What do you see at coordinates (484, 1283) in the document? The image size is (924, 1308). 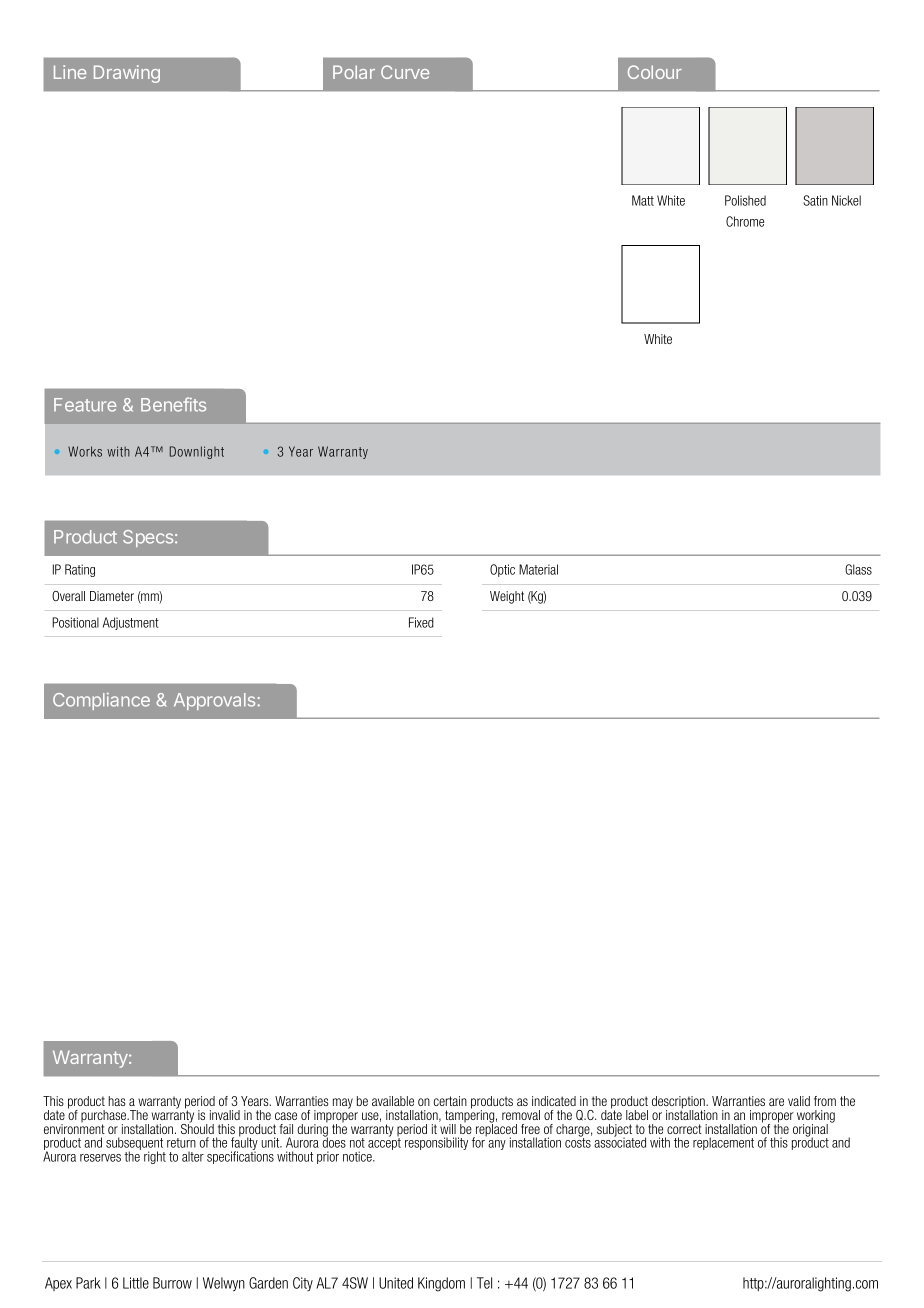 I see `Tel` at bounding box center [484, 1283].
